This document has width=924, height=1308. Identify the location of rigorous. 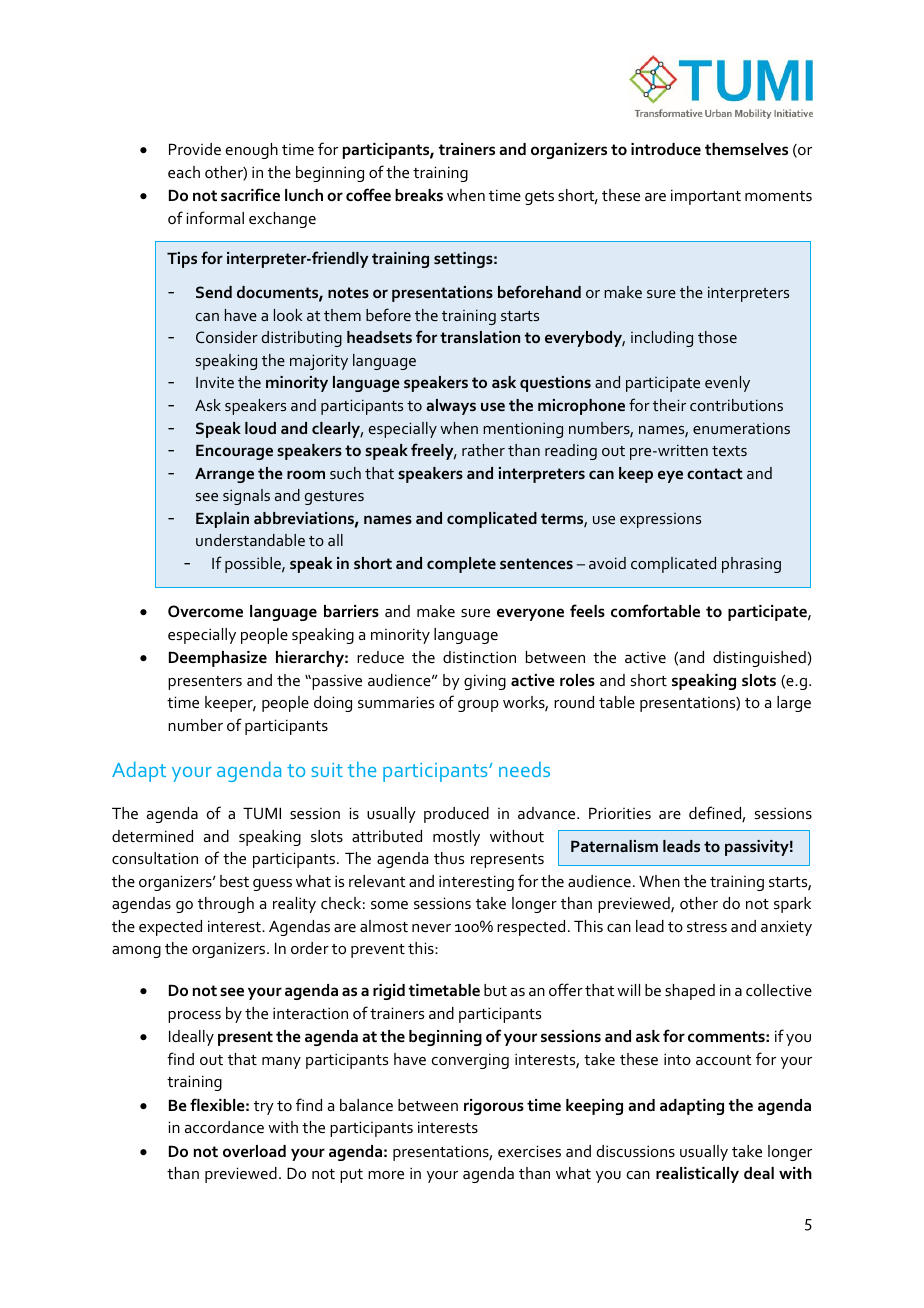
(494, 1107).
